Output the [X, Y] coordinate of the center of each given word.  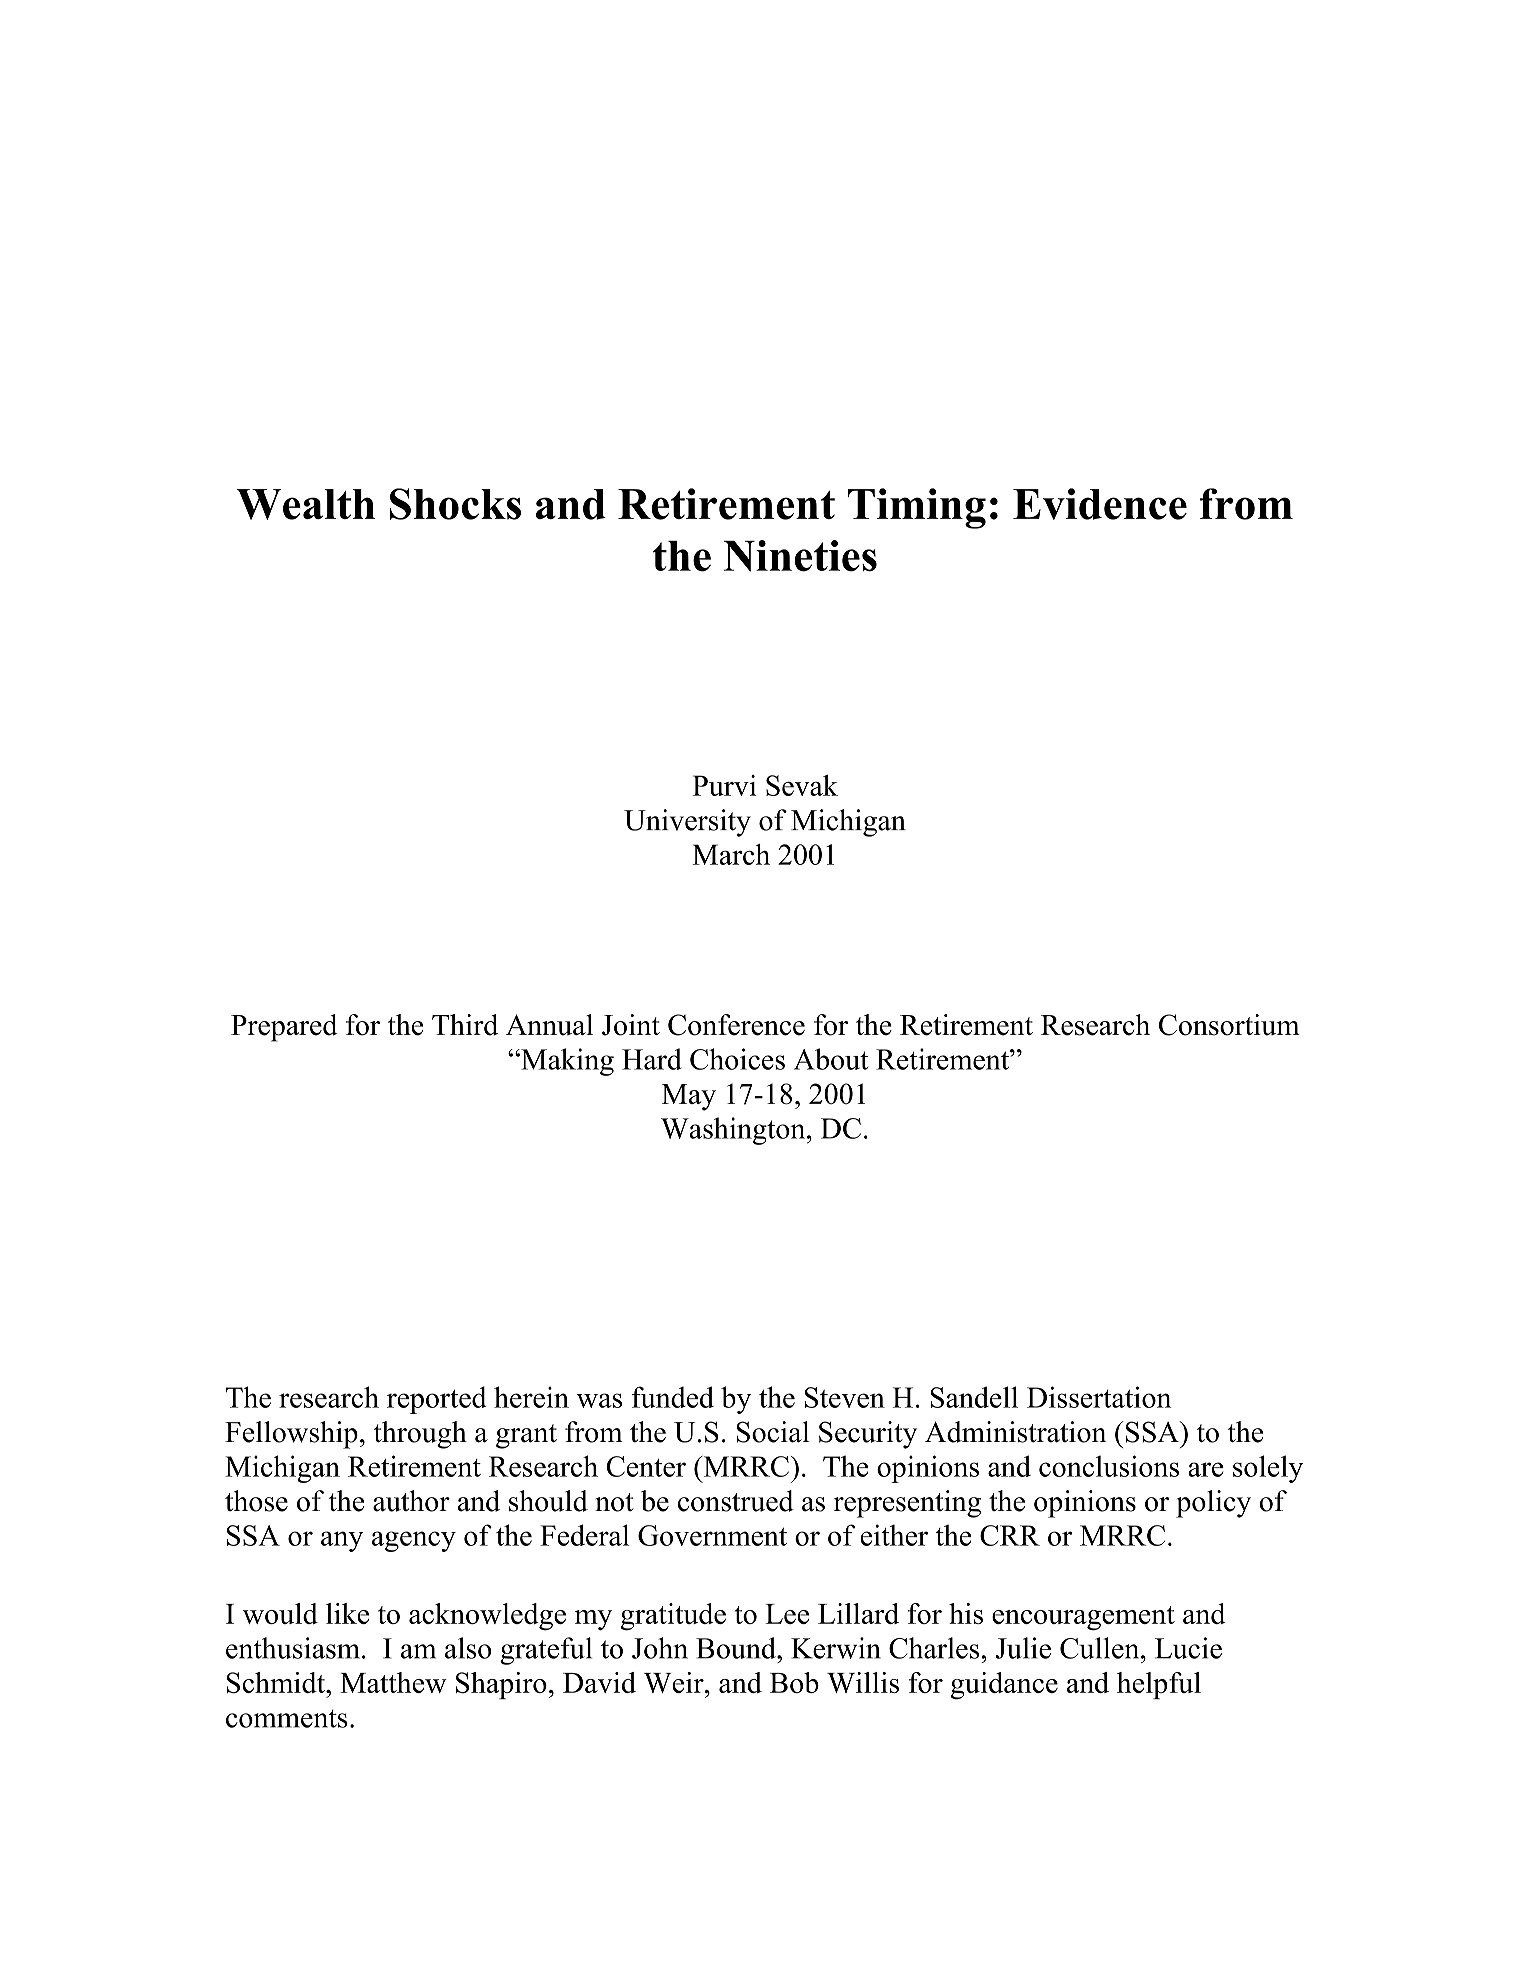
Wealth [306, 504]
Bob [794, 1682]
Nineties [800, 556]
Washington [734, 1131]
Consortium [1229, 1025]
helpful [1159, 1685]
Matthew [393, 1682]
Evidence [1100, 504]
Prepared [284, 1028]
